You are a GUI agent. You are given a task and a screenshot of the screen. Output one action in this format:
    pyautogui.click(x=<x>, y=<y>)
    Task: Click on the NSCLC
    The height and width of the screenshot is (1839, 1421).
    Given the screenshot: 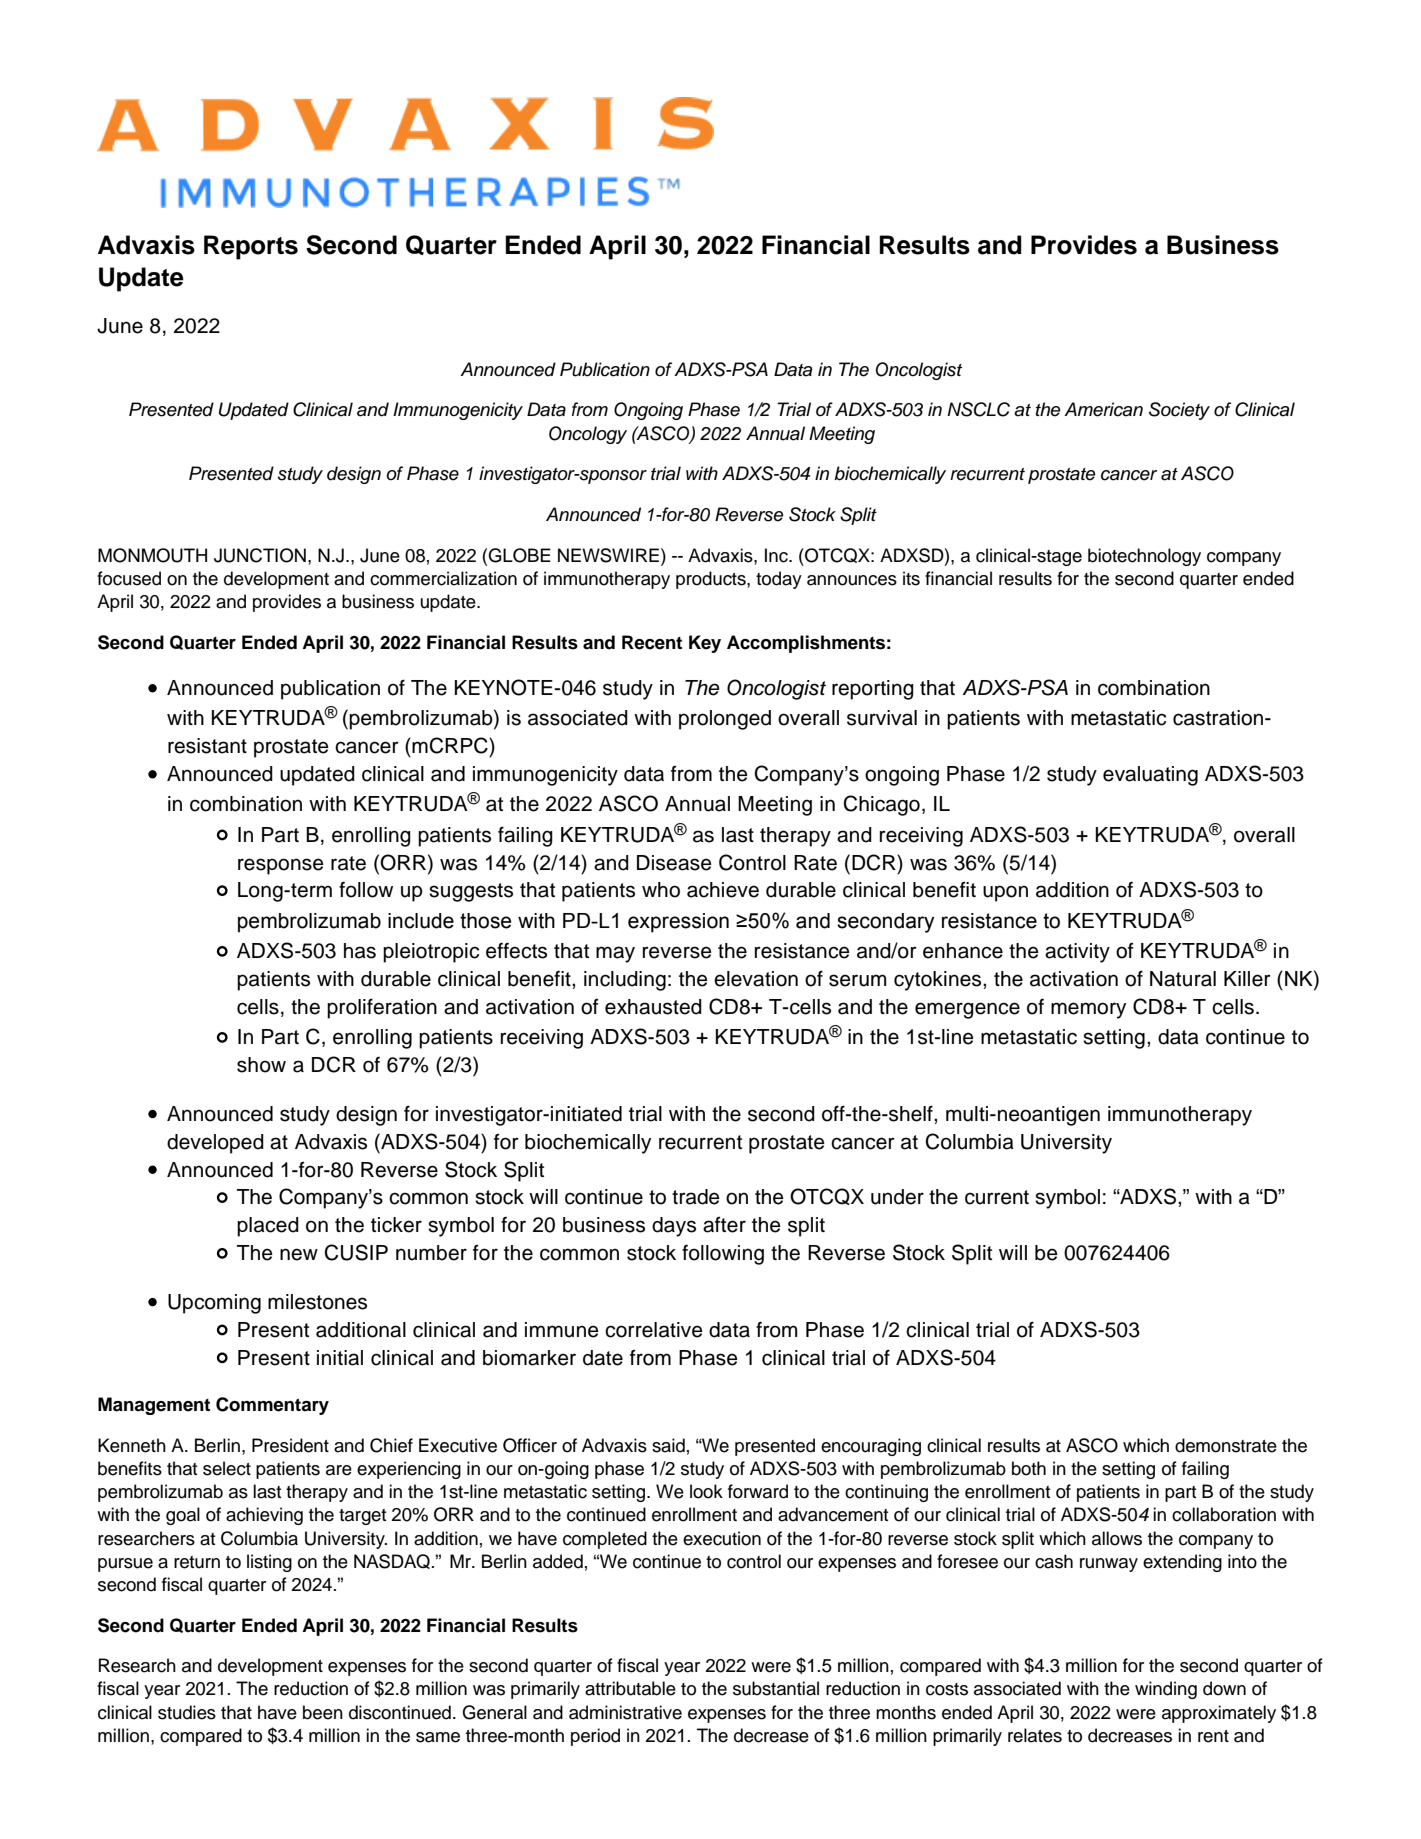 What is the action you would take?
    pyautogui.click(x=978, y=409)
